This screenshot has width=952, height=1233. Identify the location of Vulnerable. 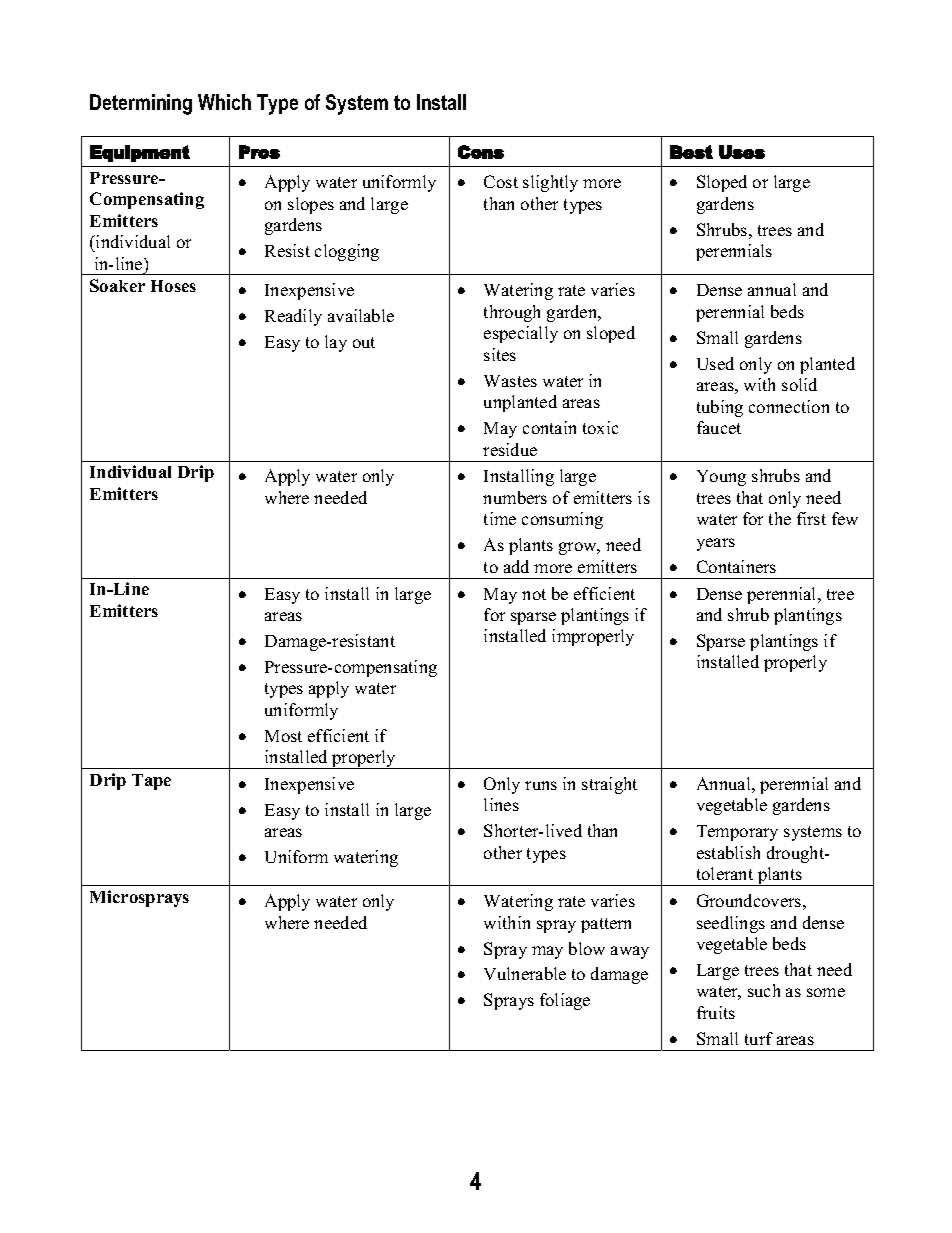
(525, 973).
